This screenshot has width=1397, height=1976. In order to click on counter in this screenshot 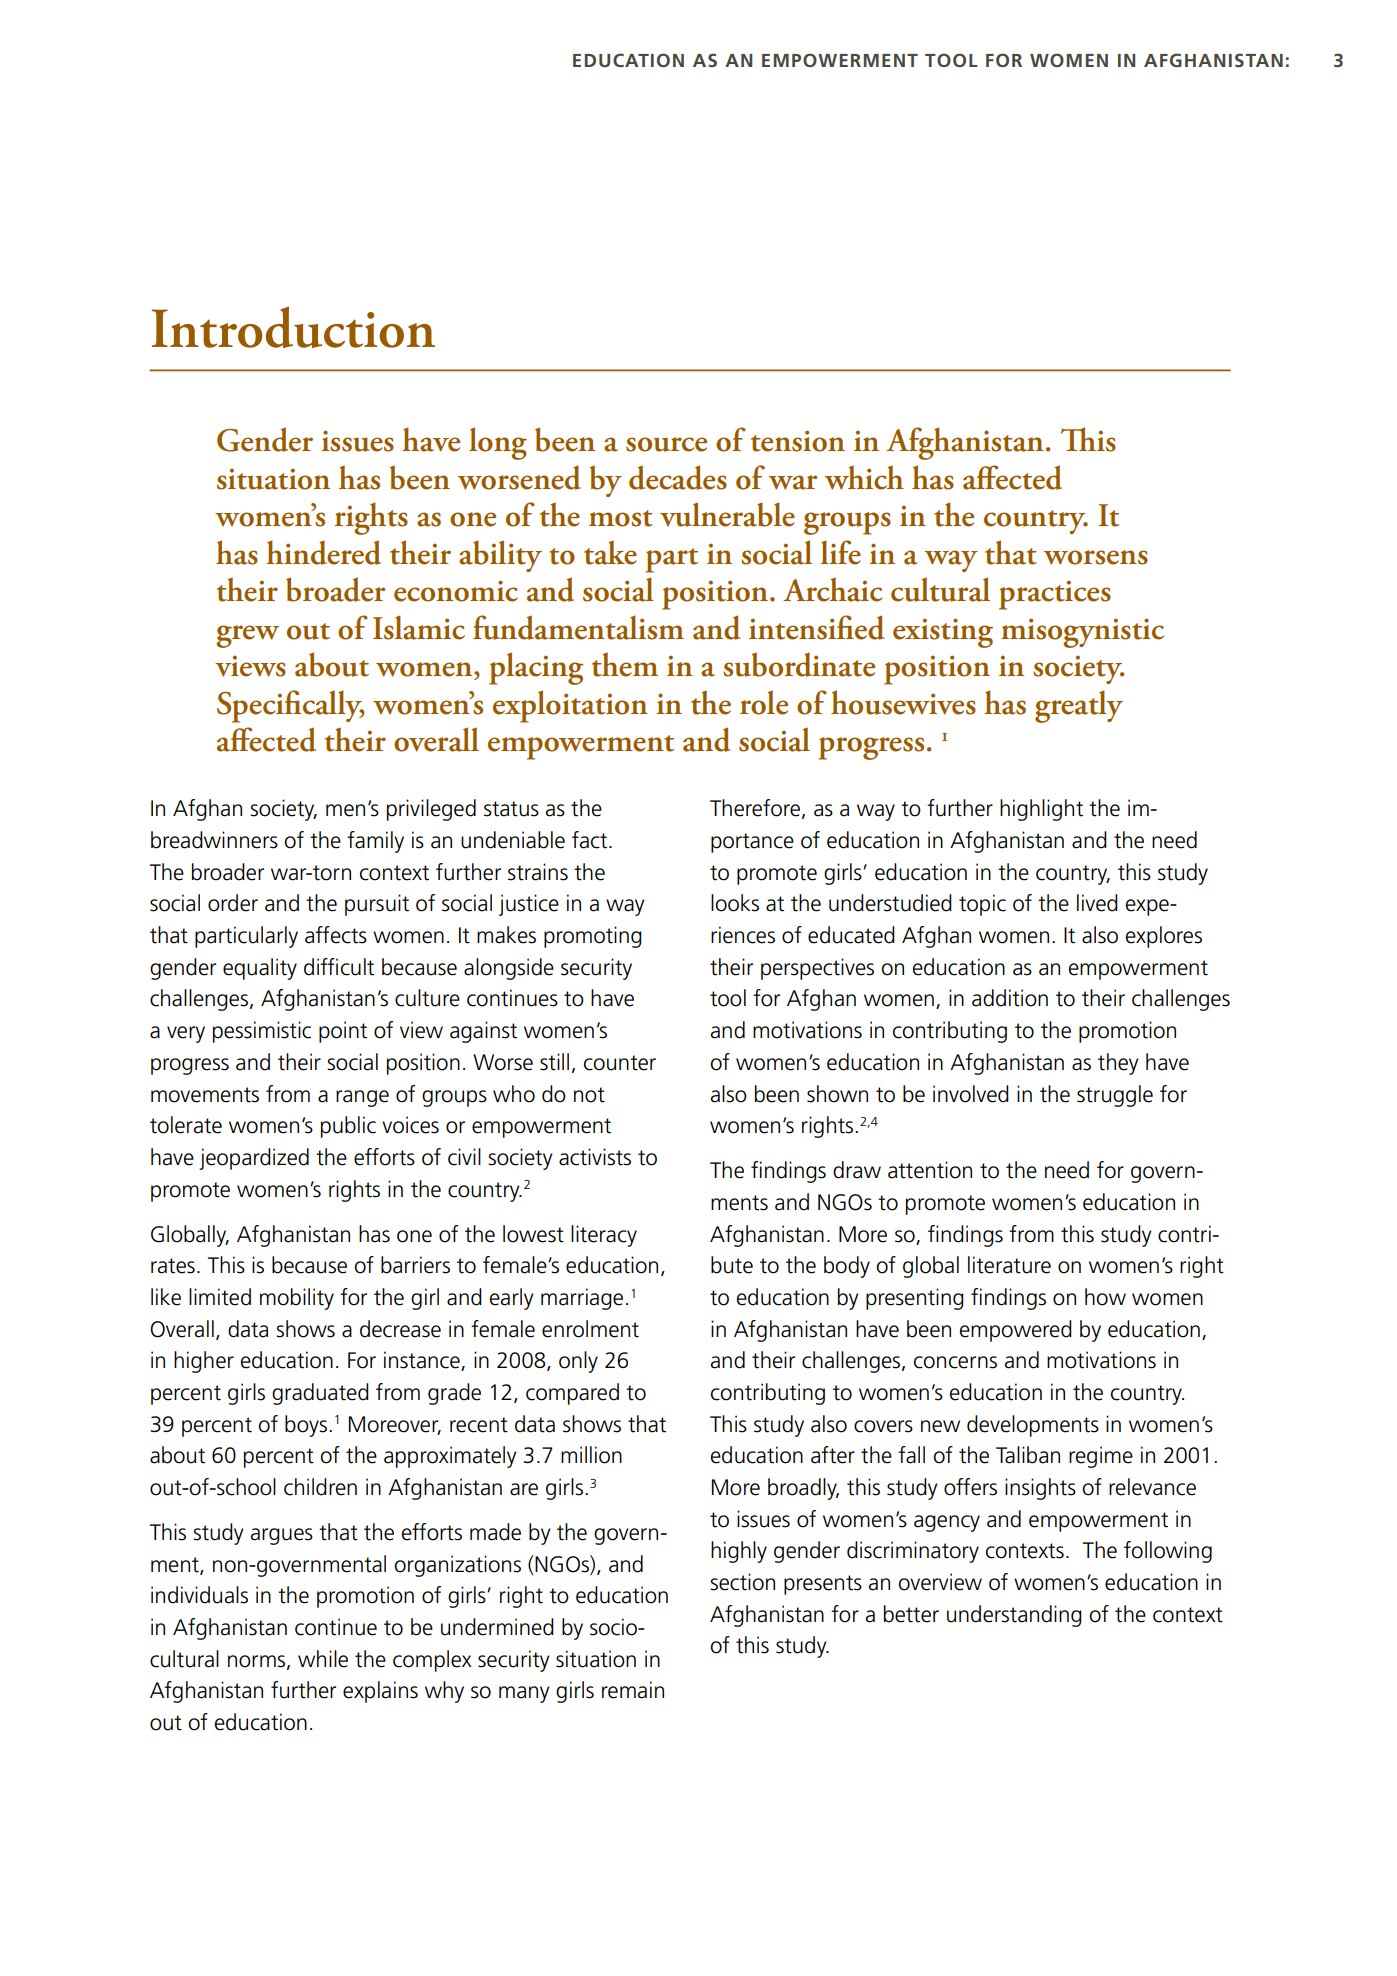, I will do `click(620, 1063)`.
